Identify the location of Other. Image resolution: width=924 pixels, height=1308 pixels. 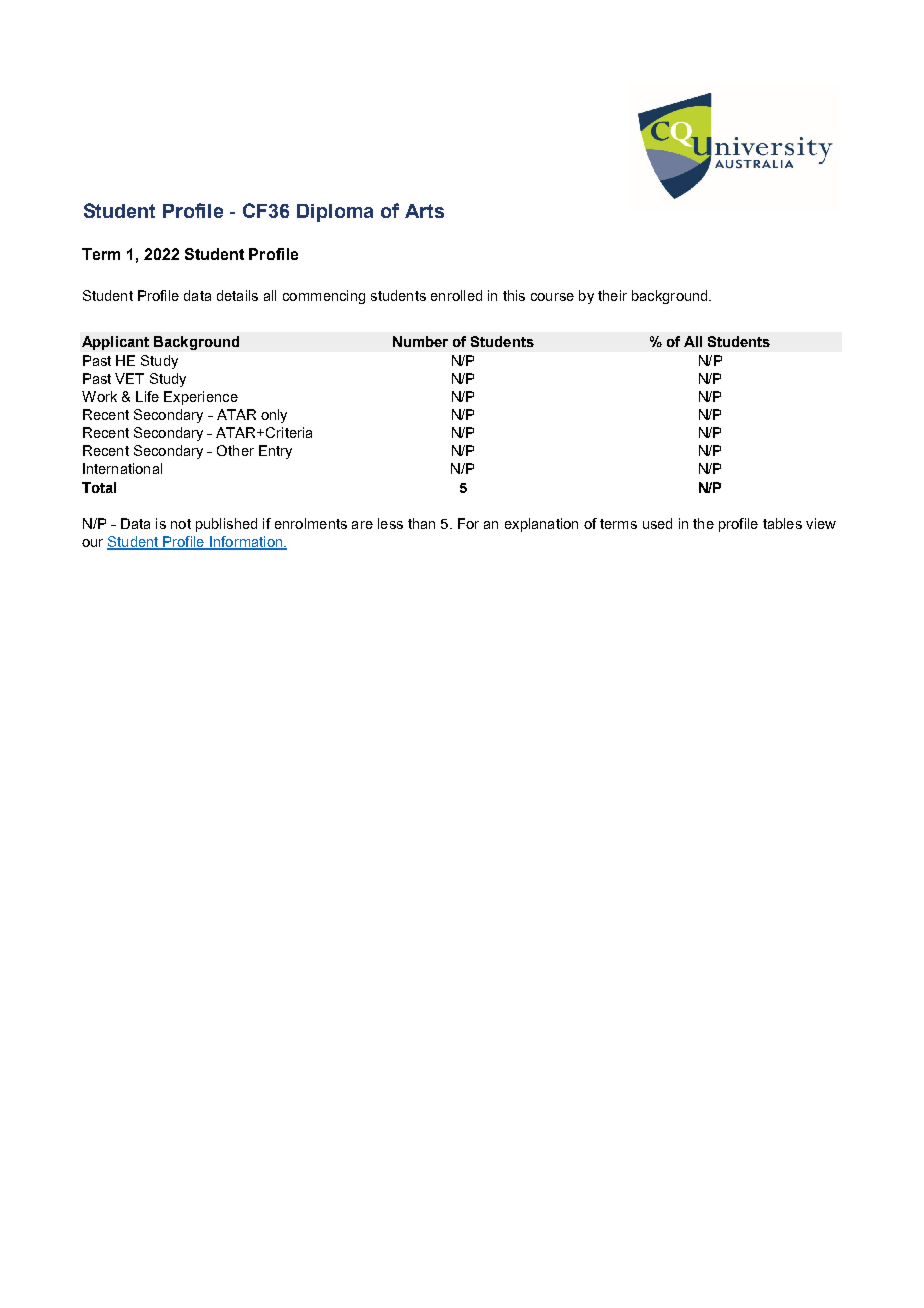
(235, 450).
